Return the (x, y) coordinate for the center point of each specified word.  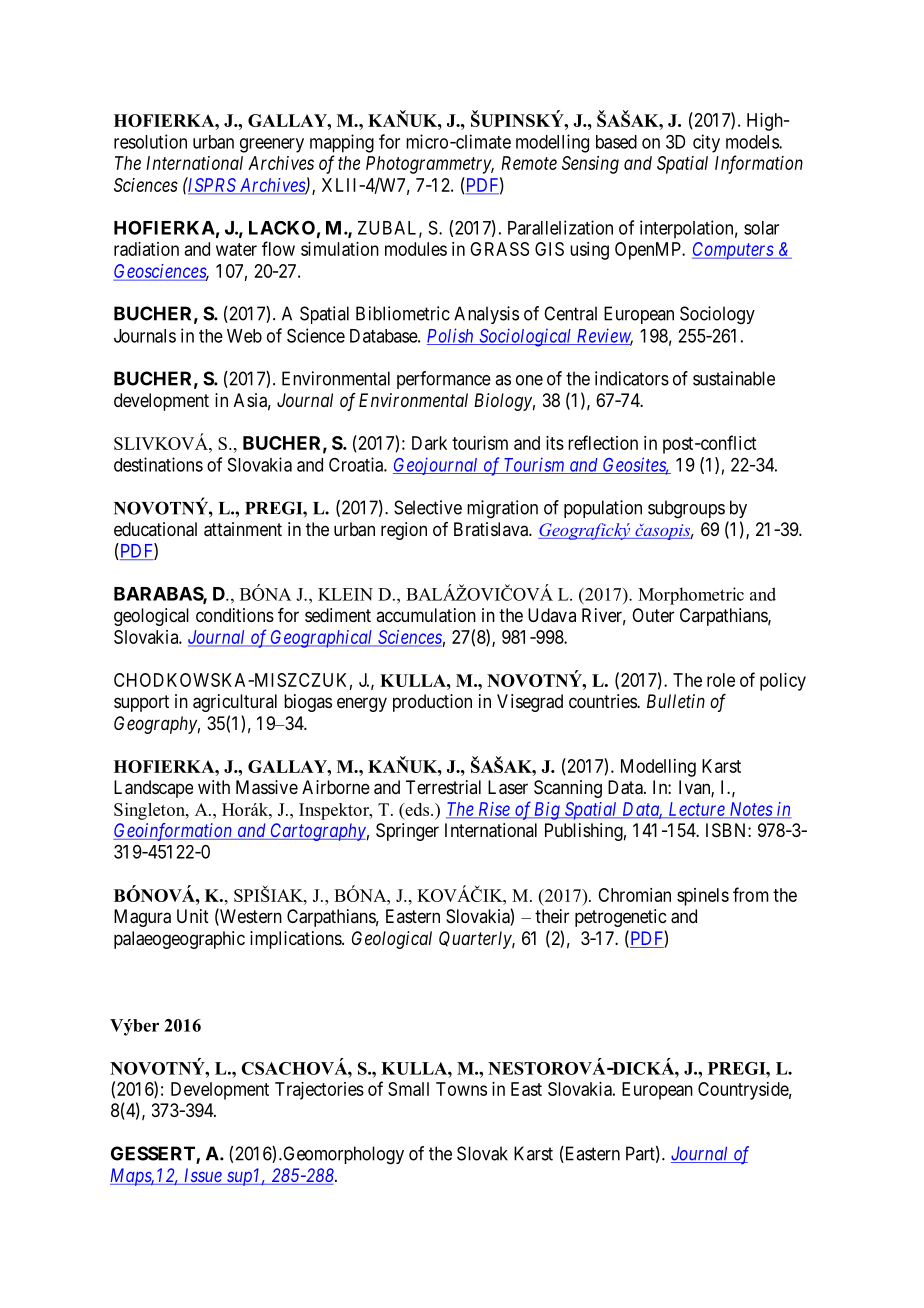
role (721, 680)
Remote (529, 163)
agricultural (235, 703)
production (432, 703)
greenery (272, 145)
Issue (202, 1176)
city (706, 143)
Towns (461, 1089)
